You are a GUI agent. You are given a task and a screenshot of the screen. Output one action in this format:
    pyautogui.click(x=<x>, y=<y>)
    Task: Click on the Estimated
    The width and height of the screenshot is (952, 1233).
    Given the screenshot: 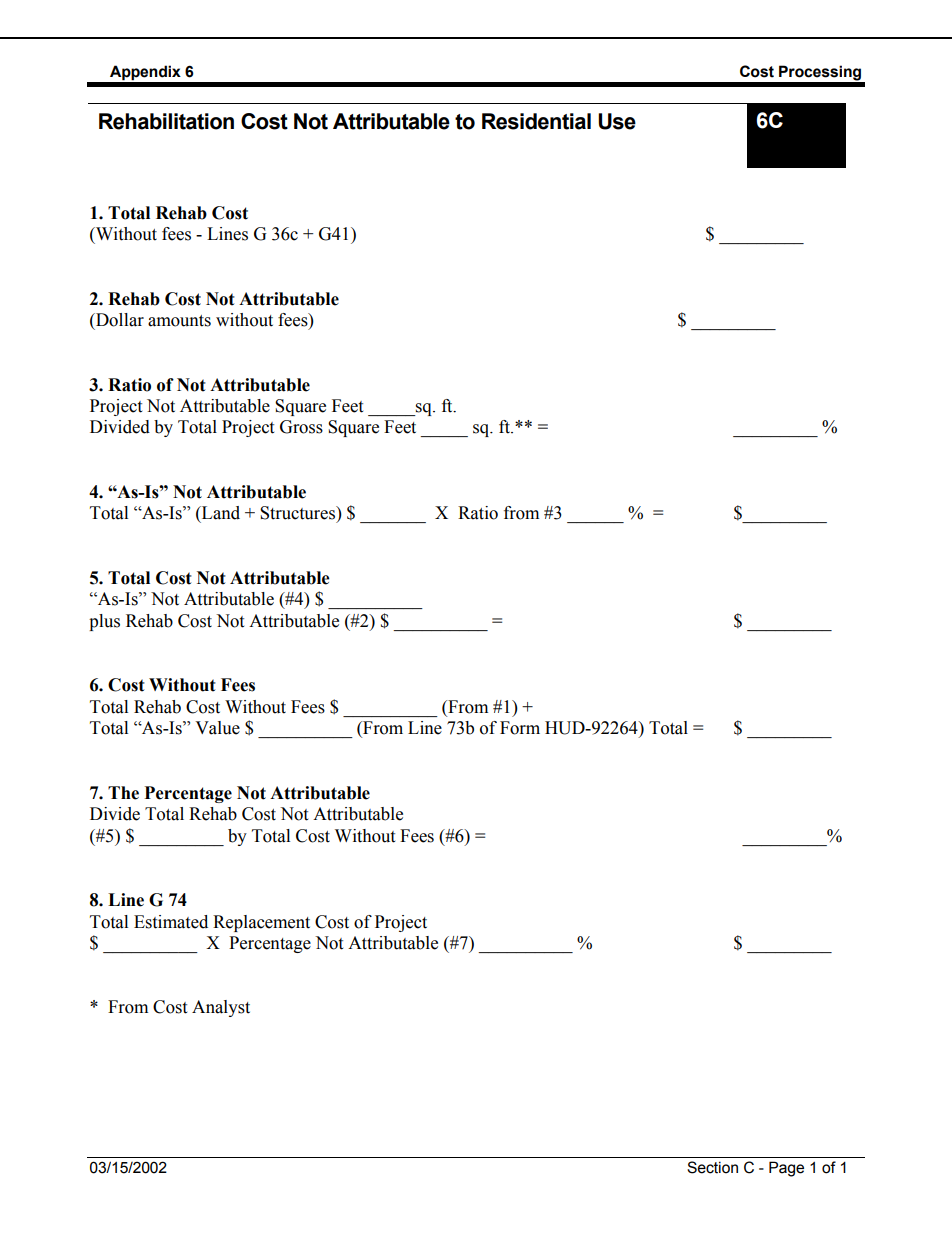 What is the action you would take?
    pyautogui.click(x=171, y=922)
